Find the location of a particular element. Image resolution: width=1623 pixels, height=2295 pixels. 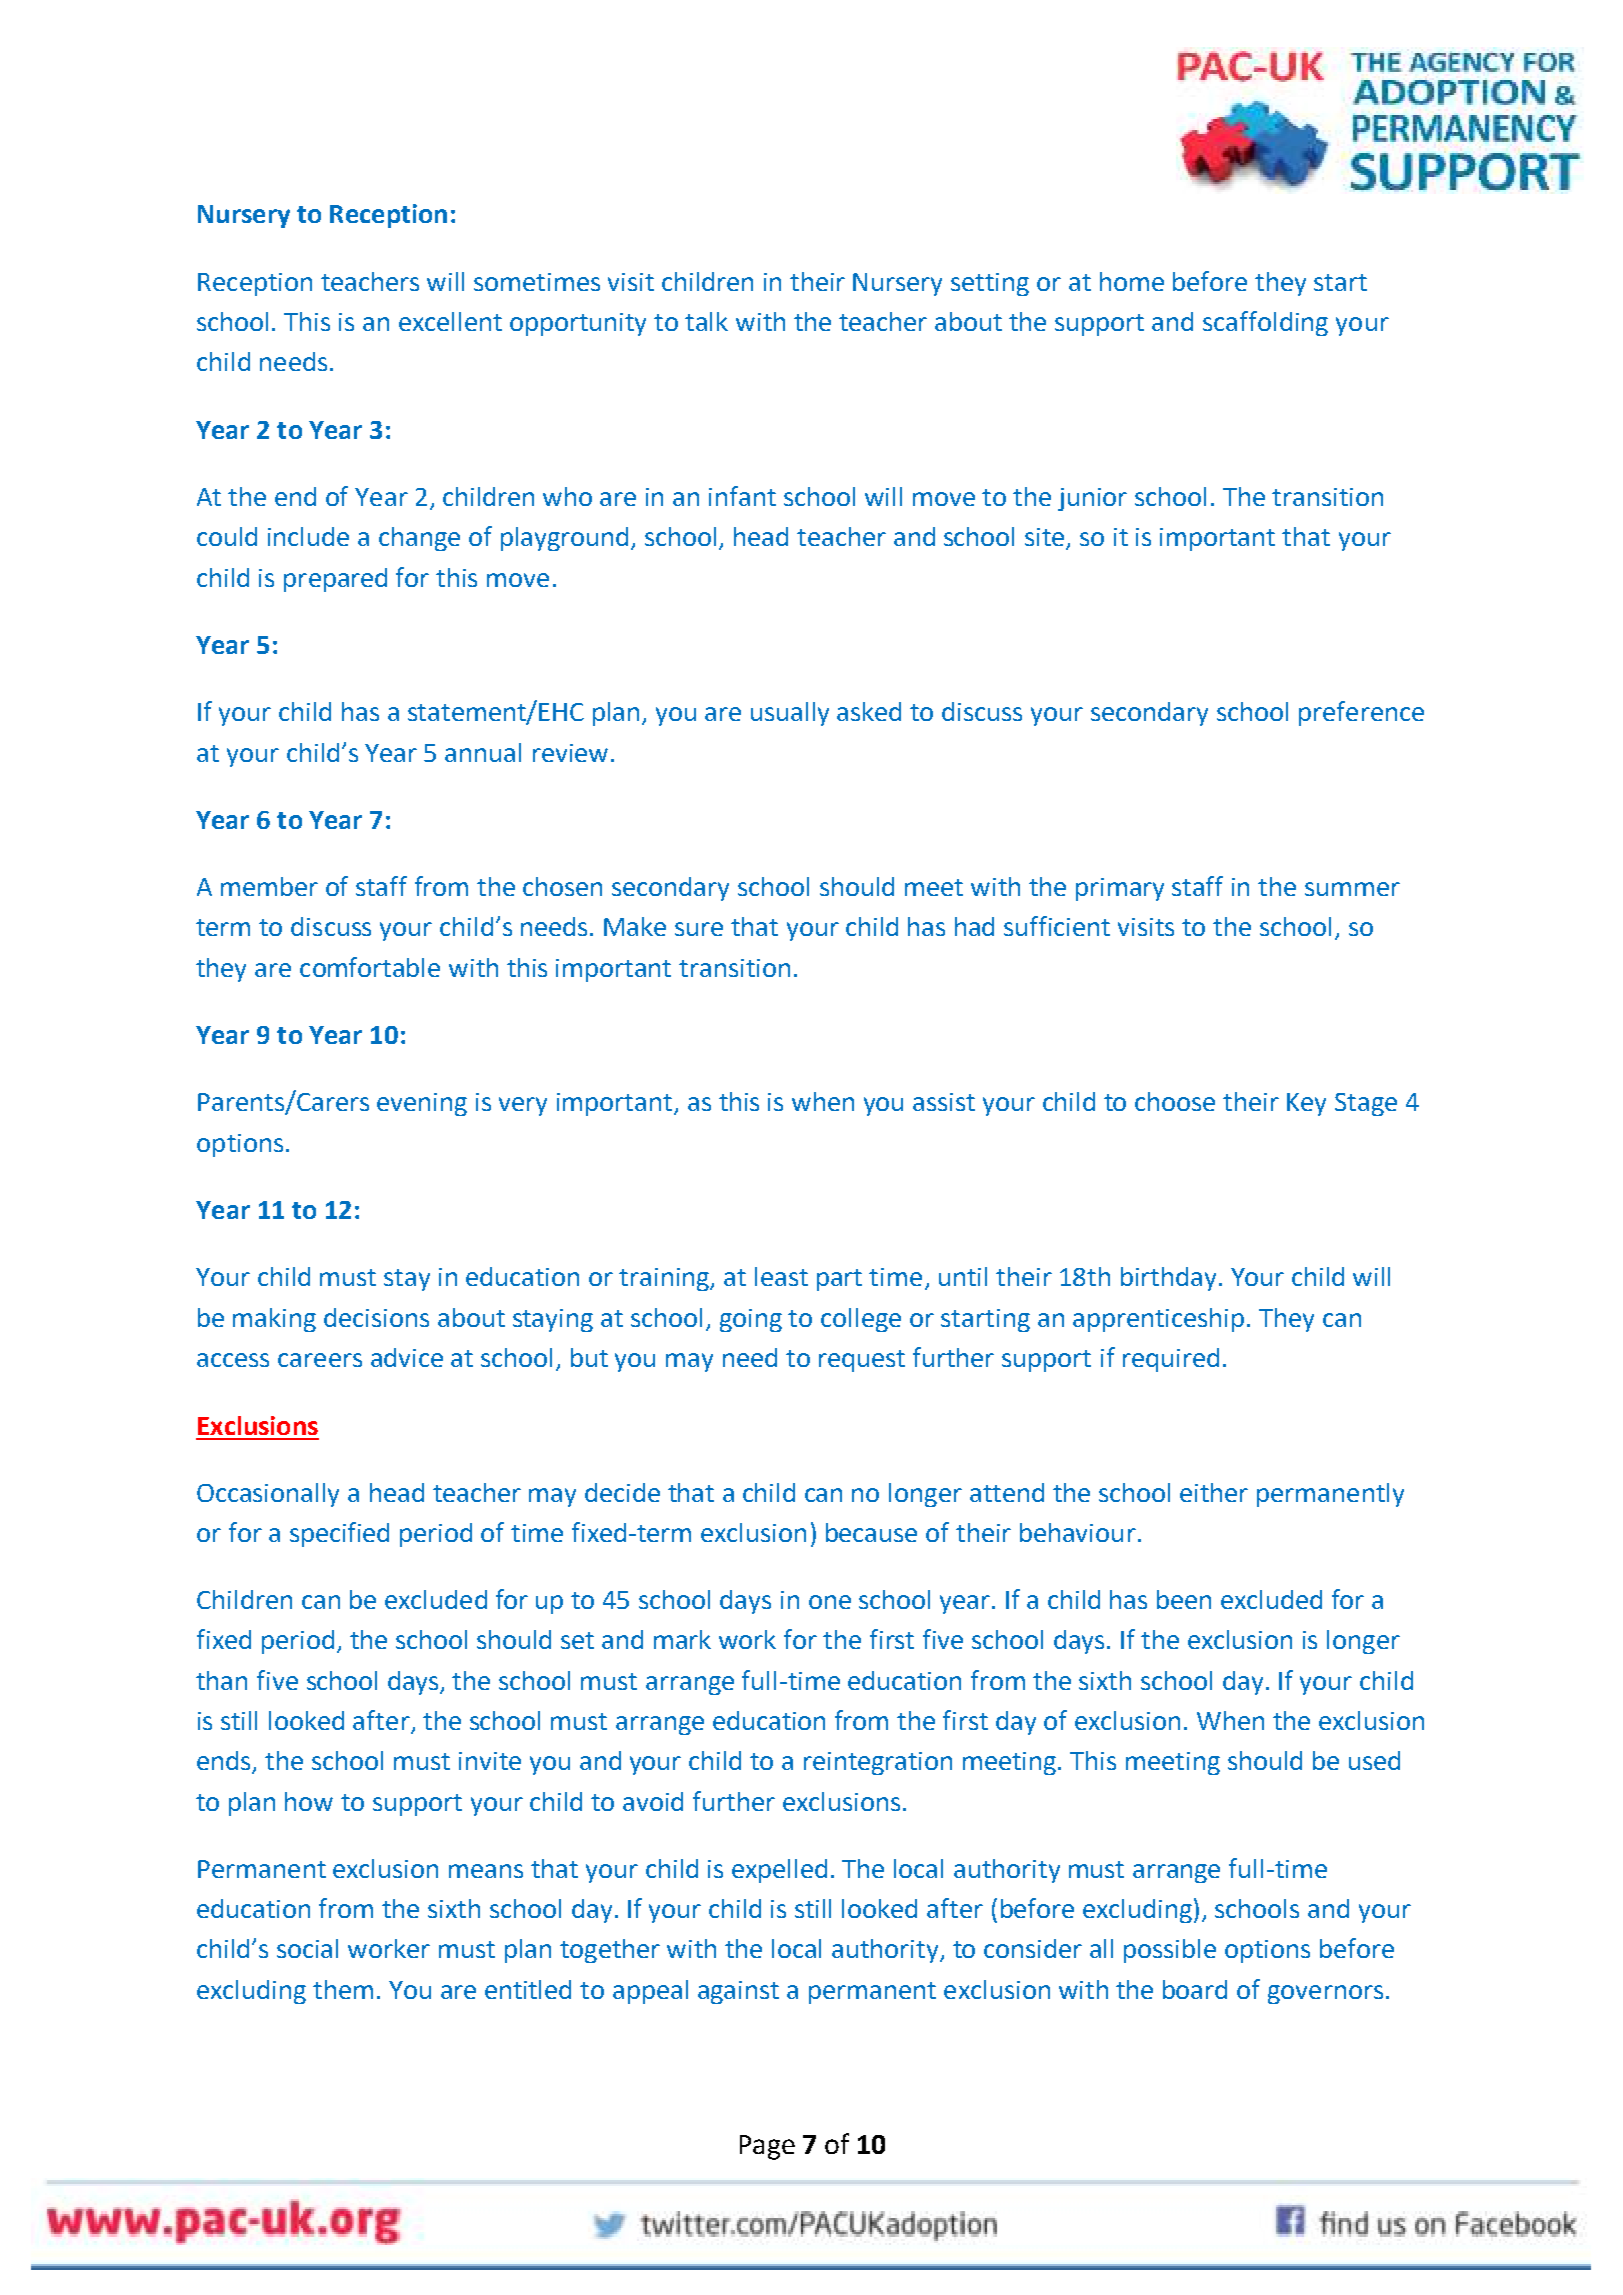

them is located at coordinates (343, 1989).
